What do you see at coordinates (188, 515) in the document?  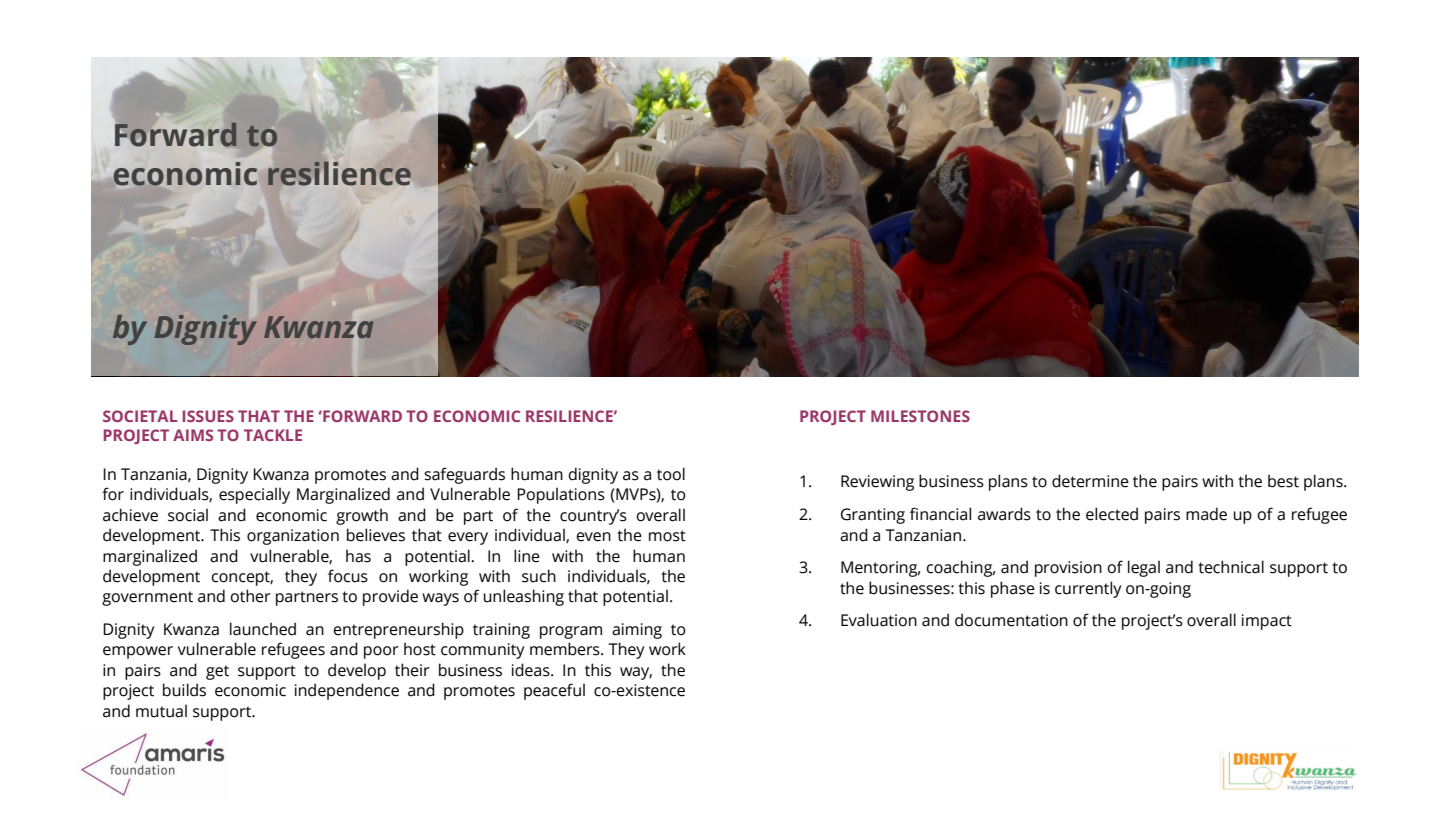 I see `social` at bounding box center [188, 515].
